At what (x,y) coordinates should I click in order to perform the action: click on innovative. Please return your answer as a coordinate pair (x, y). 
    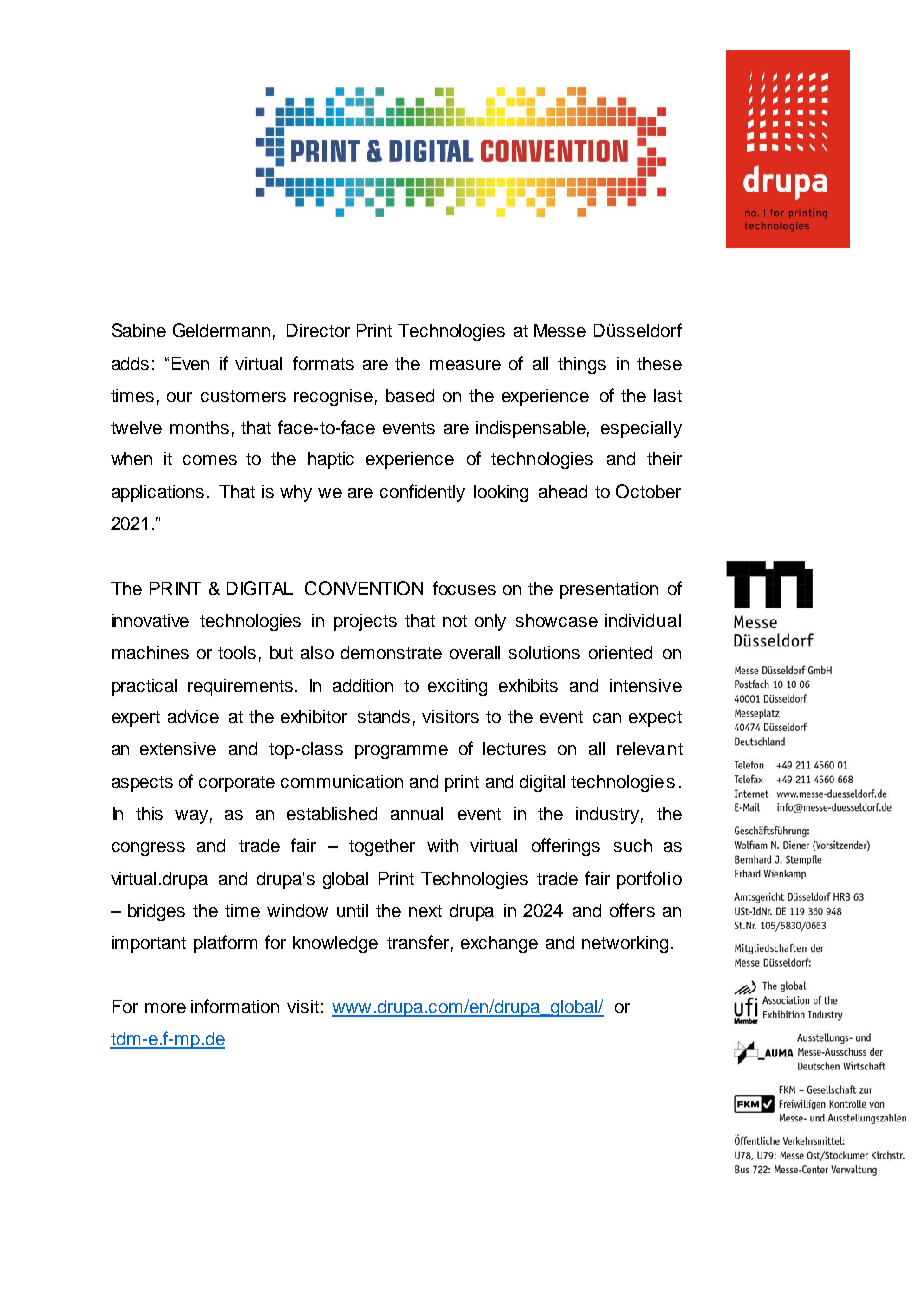
    Looking at the image, I should click on (150, 620).
